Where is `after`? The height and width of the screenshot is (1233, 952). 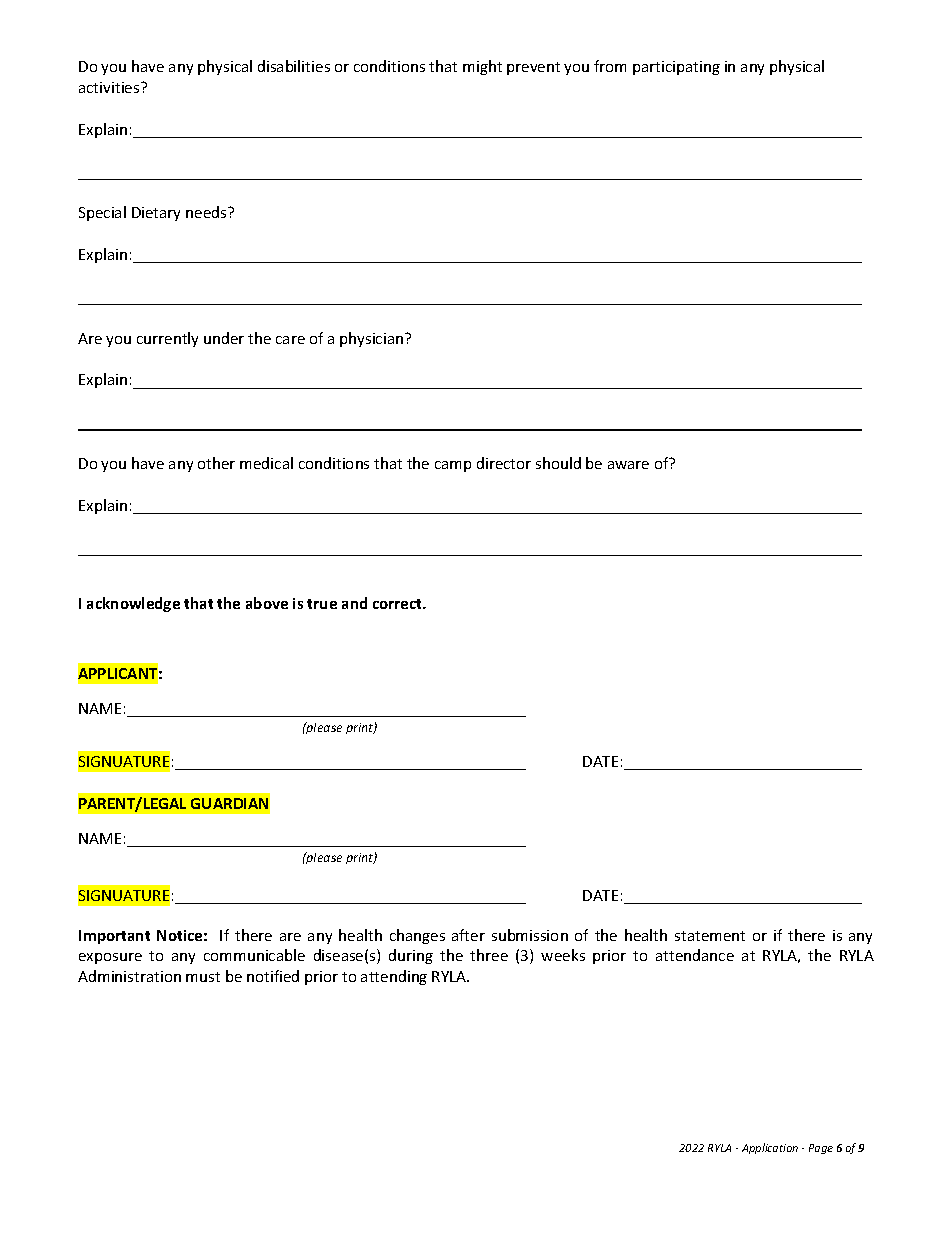 after is located at coordinates (468, 935).
